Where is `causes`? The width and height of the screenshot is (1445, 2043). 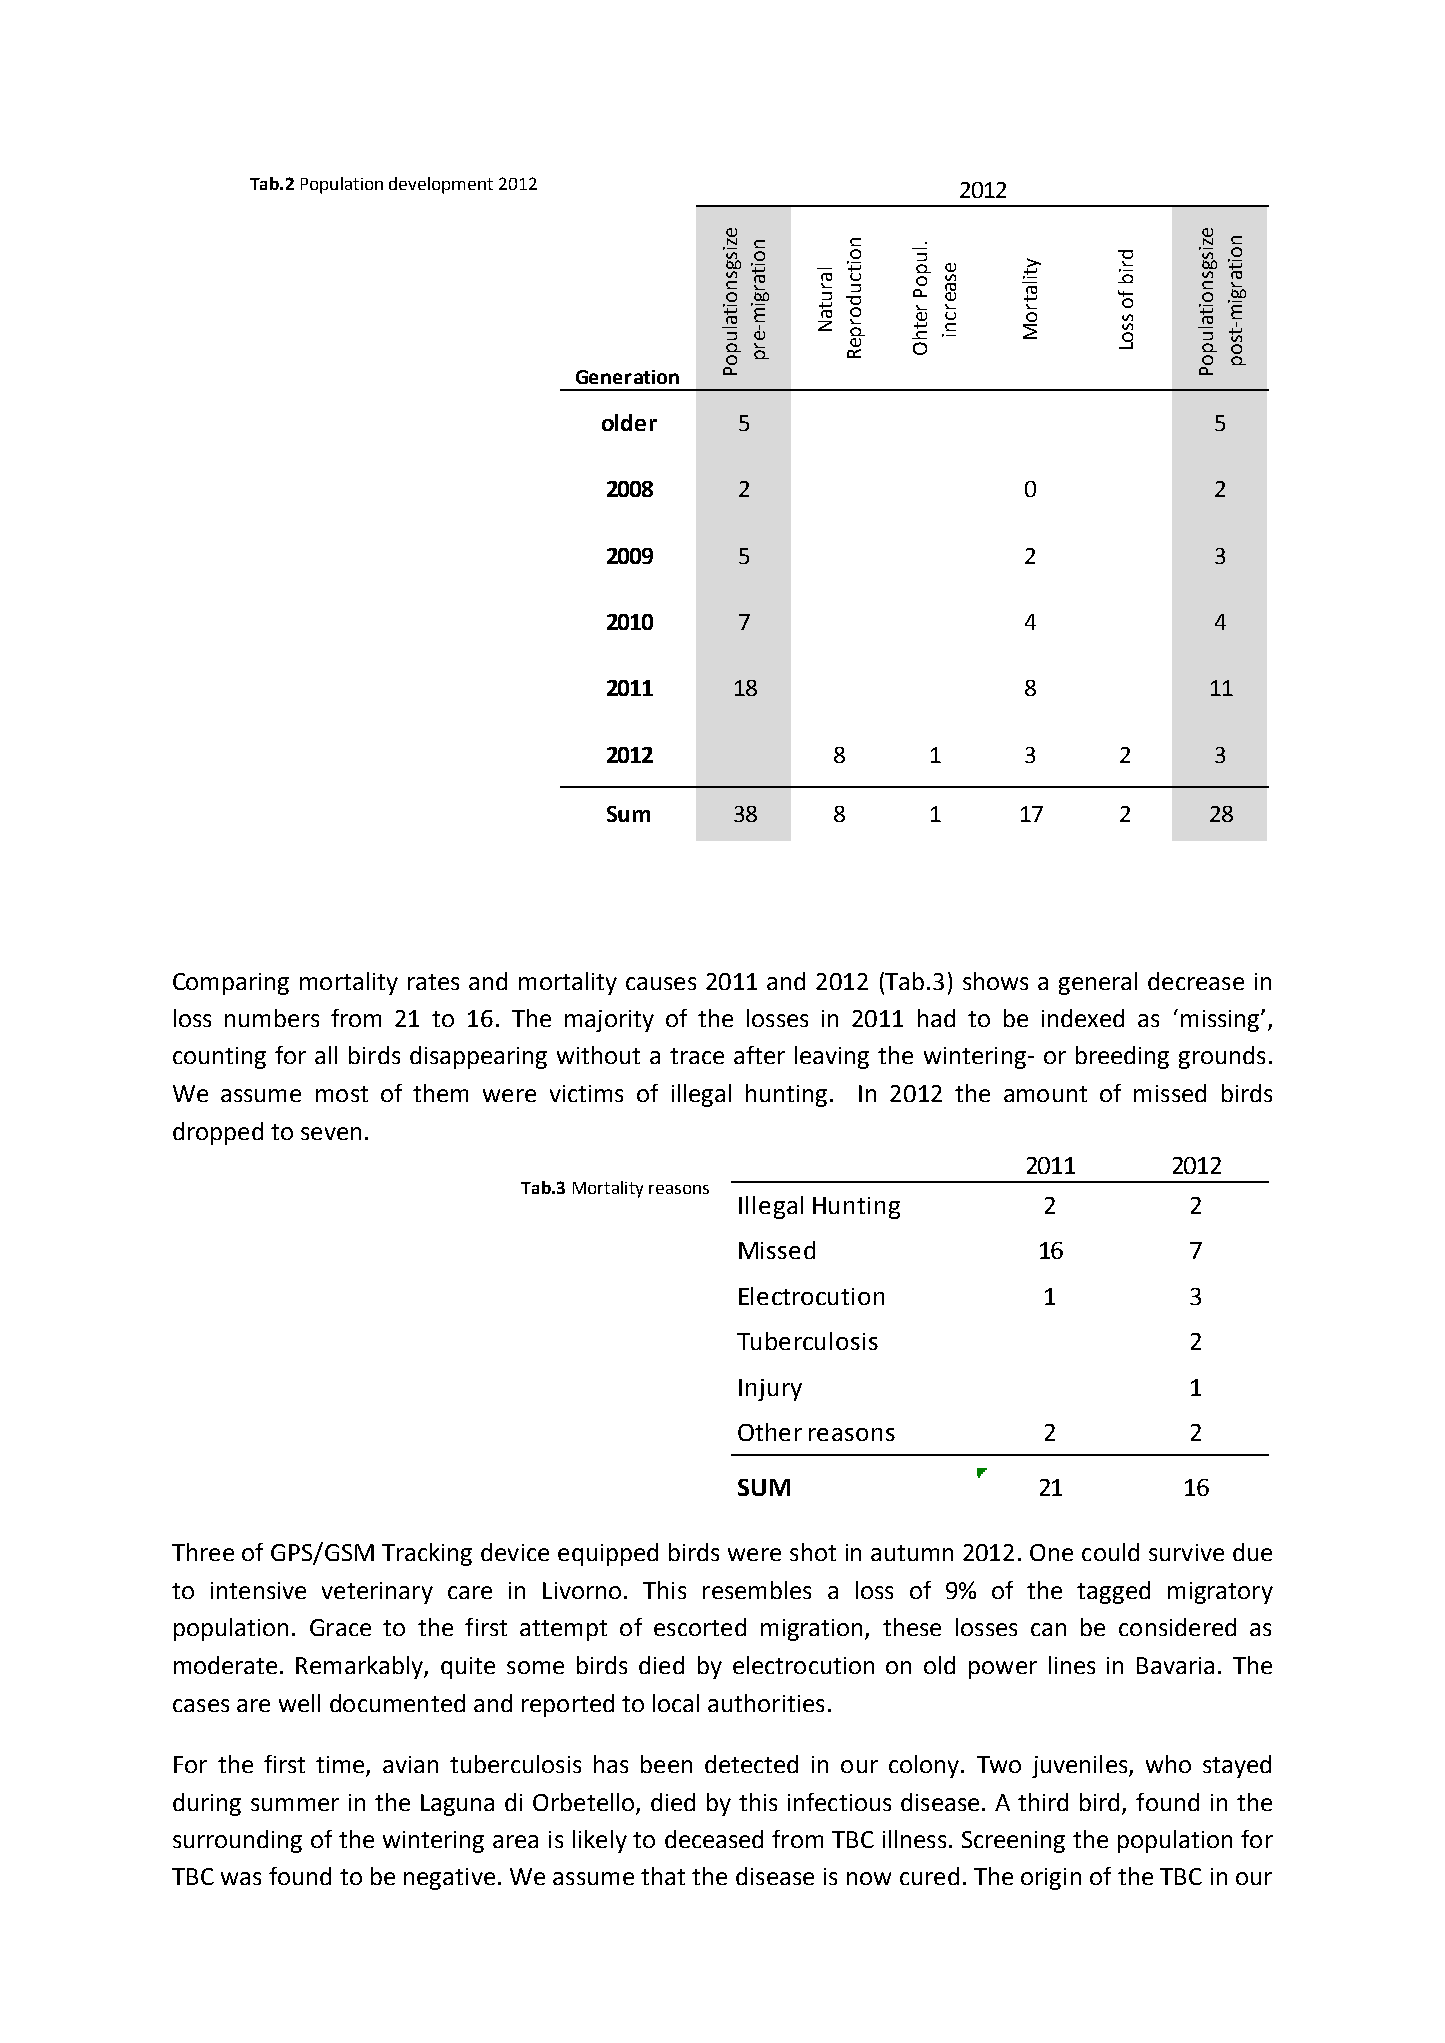
causes is located at coordinates (661, 983).
